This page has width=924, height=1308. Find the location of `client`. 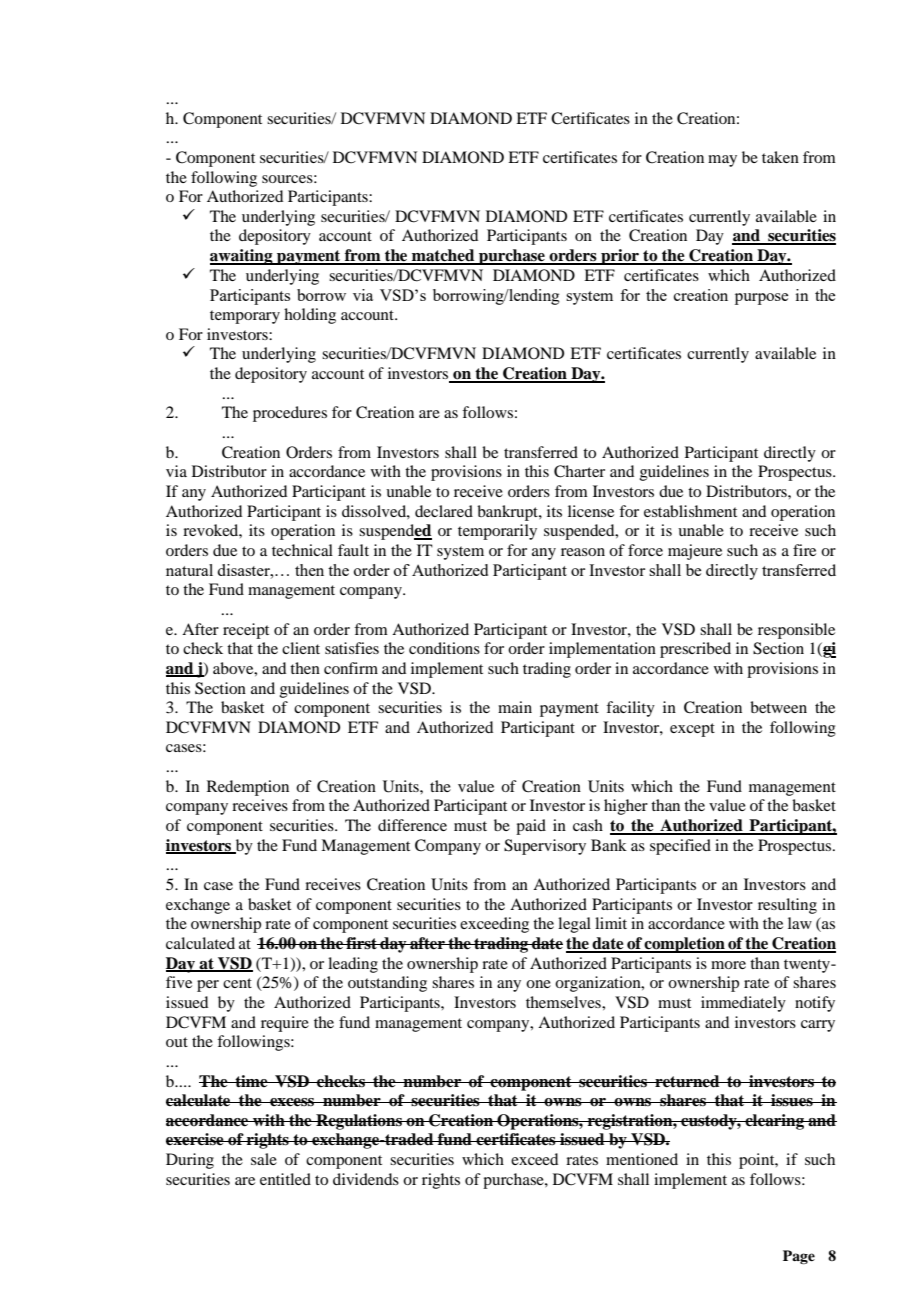

client is located at coordinates (301, 648).
